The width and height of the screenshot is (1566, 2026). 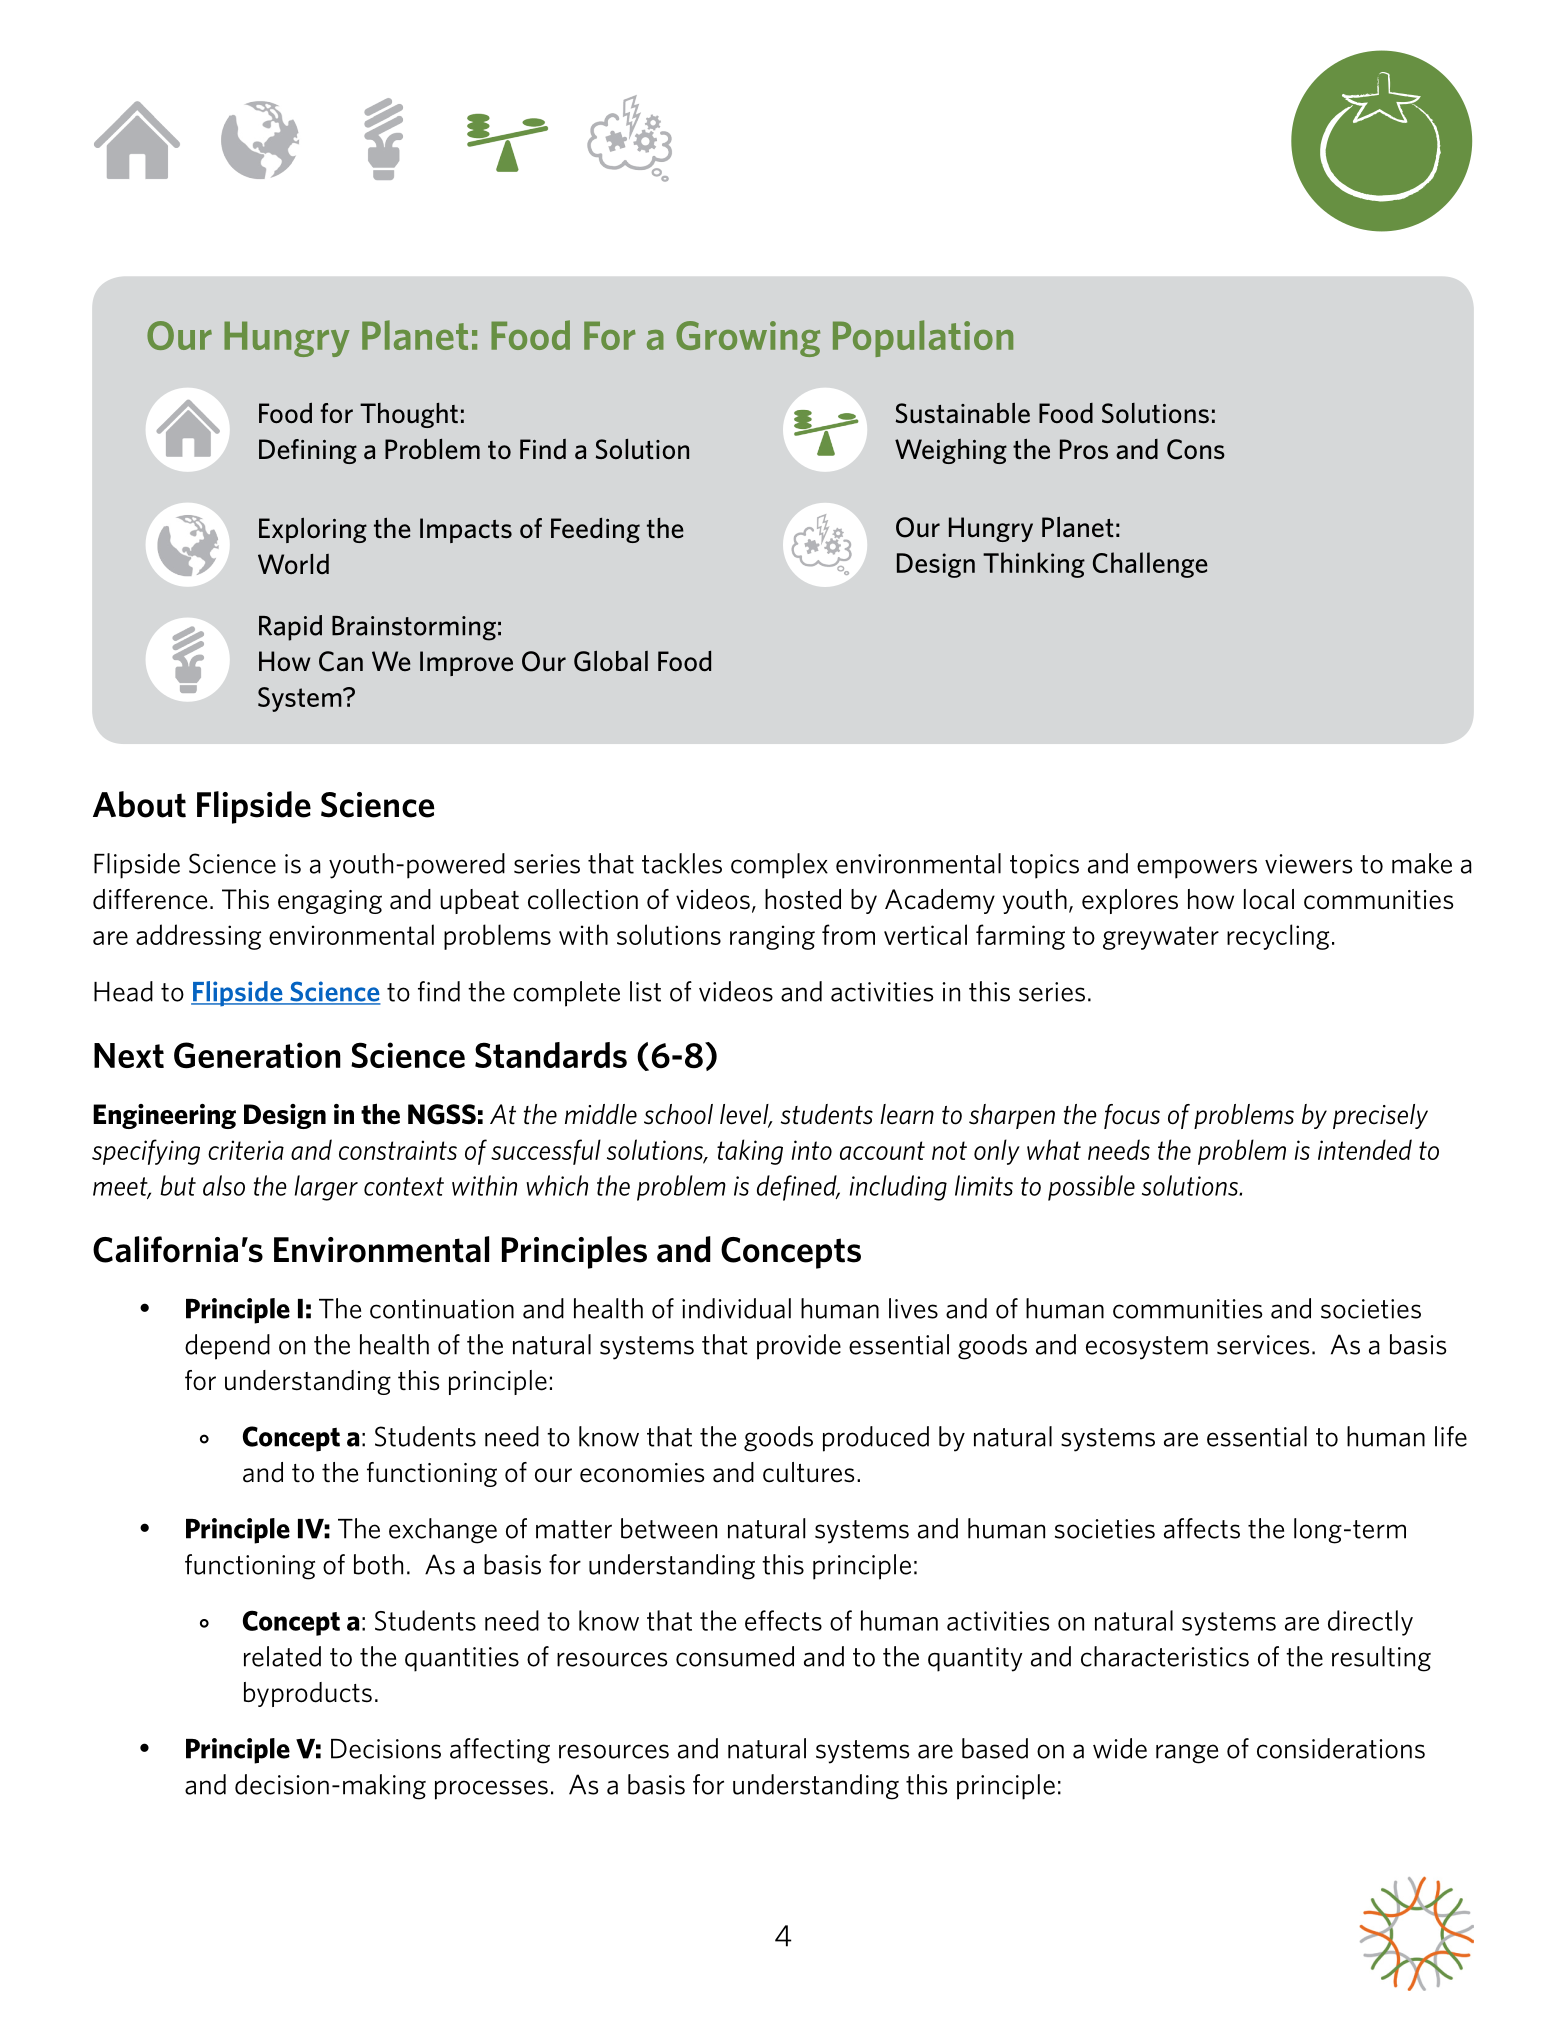 What do you see at coordinates (330, 902) in the screenshot?
I see `engaging` at bounding box center [330, 902].
